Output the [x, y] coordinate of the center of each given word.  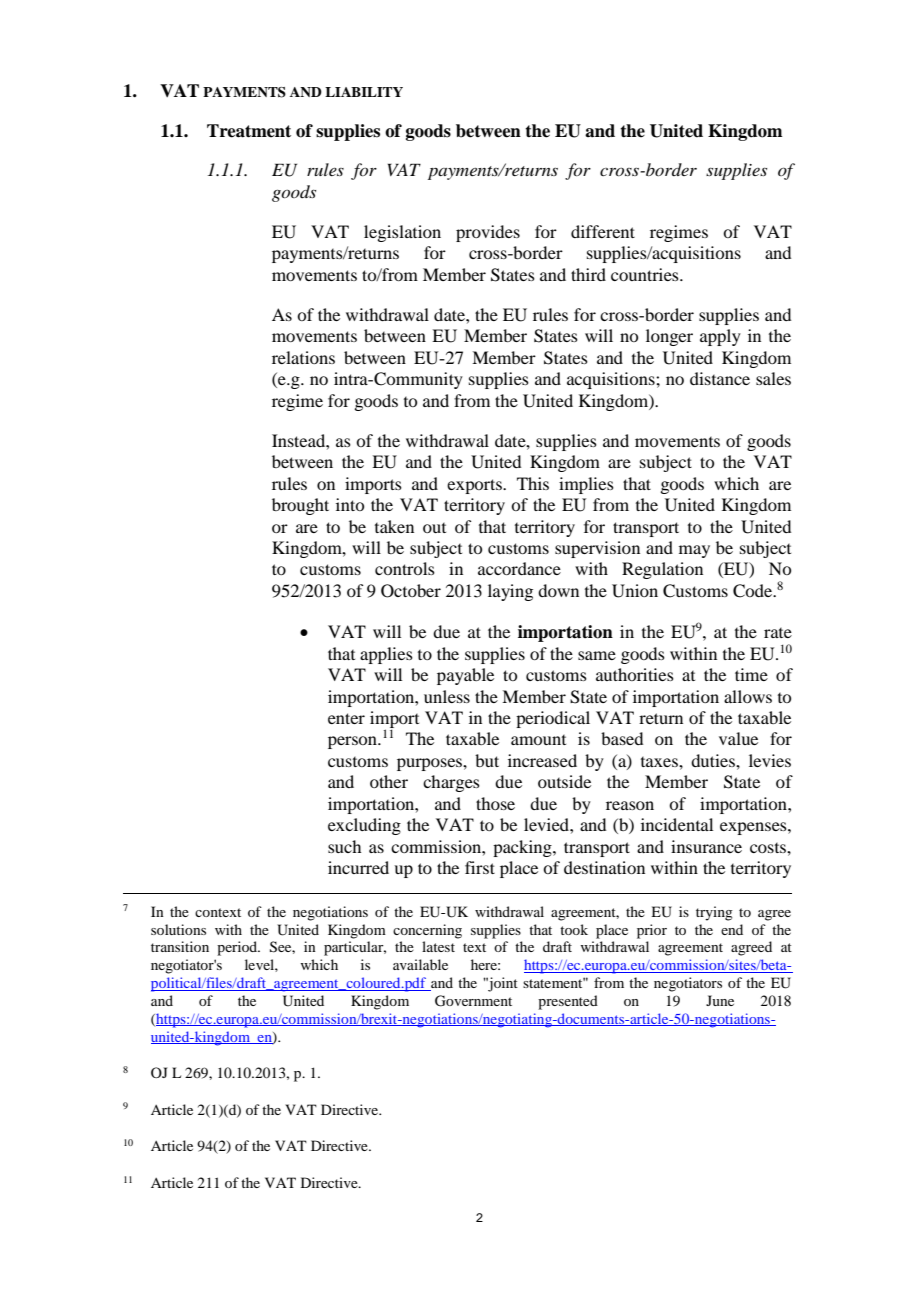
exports [475, 486]
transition [180, 946]
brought [300, 506]
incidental [677, 824]
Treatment [249, 131]
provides [488, 233]
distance [720, 378]
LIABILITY [364, 92]
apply [720, 337]
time [751, 674]
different [603, 231]
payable [465, 676]
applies [386, 655]
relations [303, 357]
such [344, 846]
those [495, 803]
